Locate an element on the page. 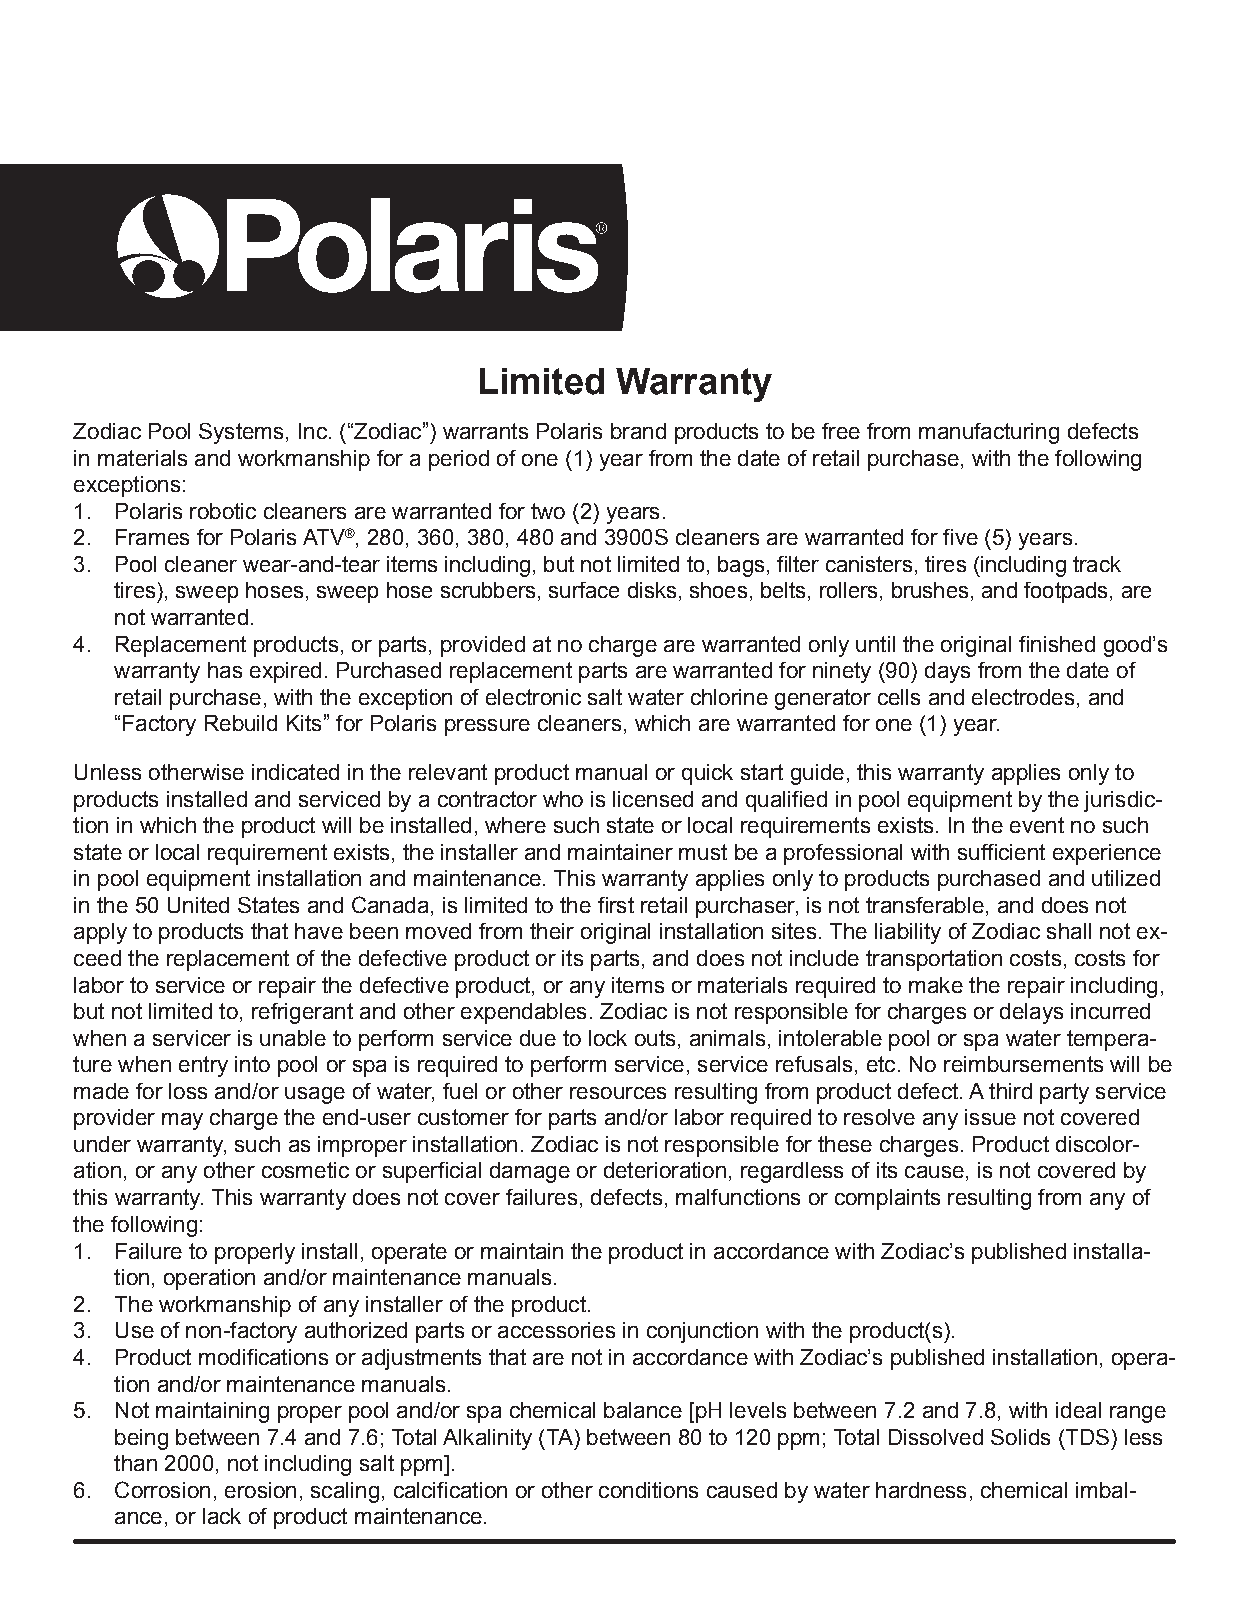 Image resolution: width=1249 pixels, height=1617 pixels. manufacturing is located at coordinates (989, 433).
